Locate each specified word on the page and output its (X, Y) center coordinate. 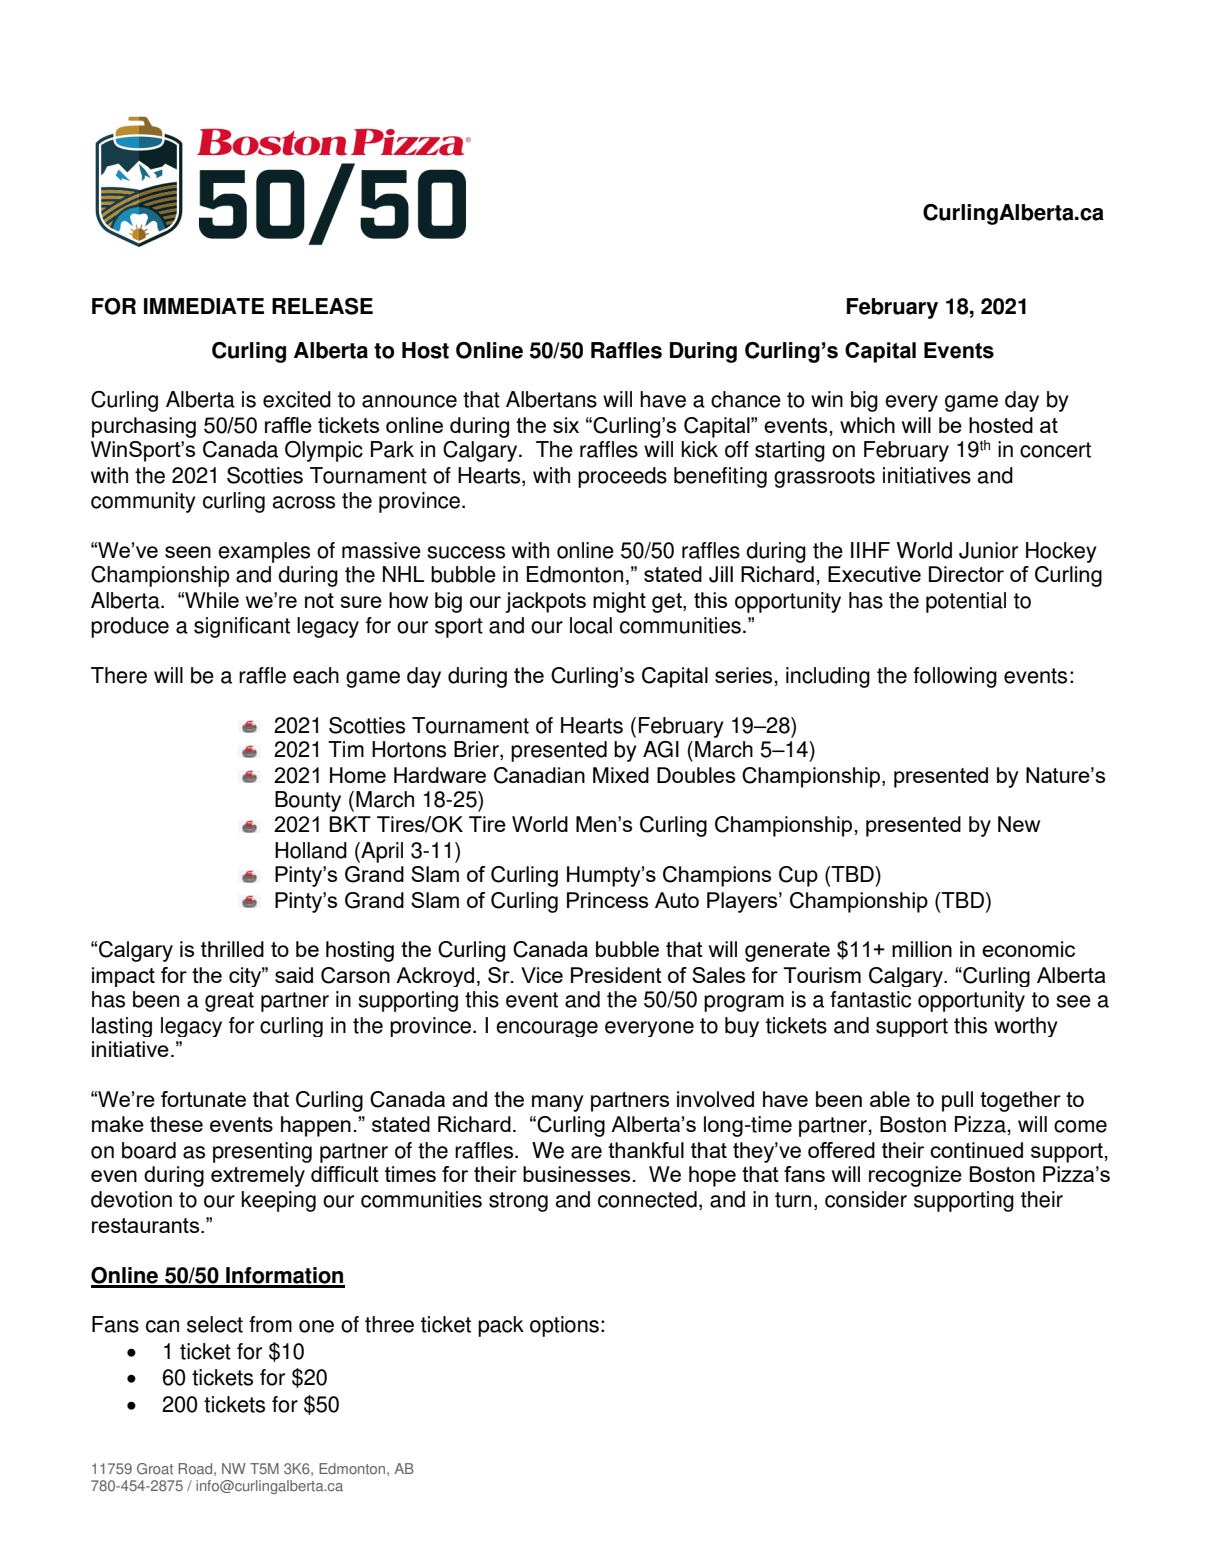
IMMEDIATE (204, 306)
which (867, 425)
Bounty (308, 801)
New (1019, 824)
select (215, 1324)
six (566, 425)
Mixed (621, 775)
